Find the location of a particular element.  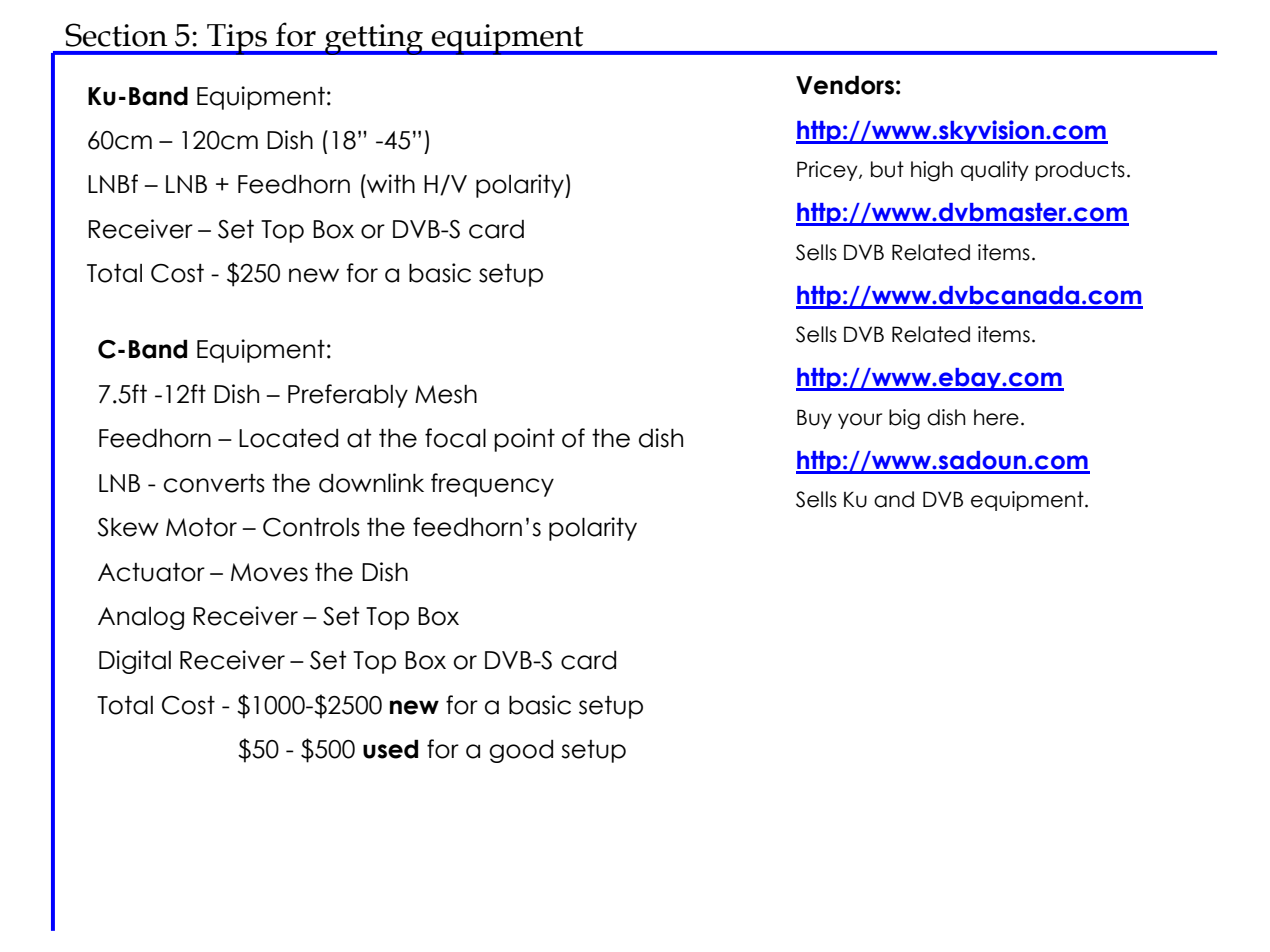

Tips is located at coordinates (237, 39).
